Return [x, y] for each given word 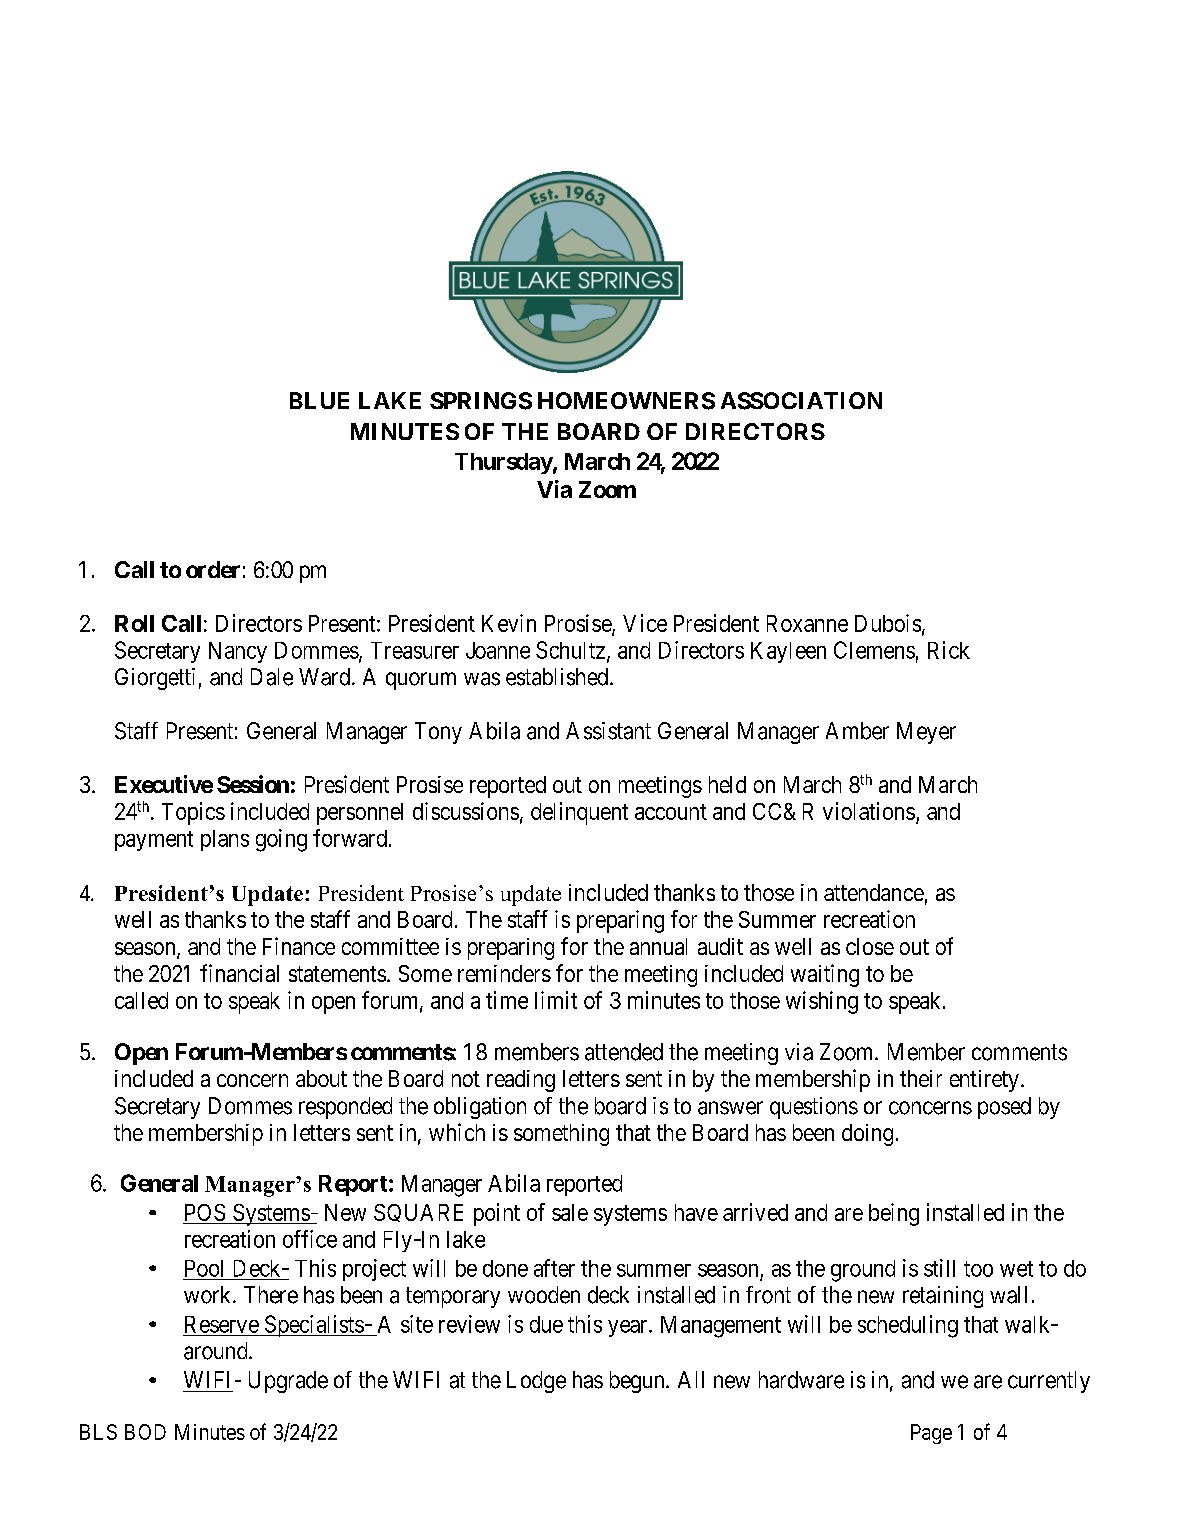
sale [570, 1212]
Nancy [238, 652]
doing [867, 1135]
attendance [874, 892]
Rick [949, 650]
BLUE [319, 400]
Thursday [504, 463]
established [557, 677]
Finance [299, 946]
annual [658, 946]
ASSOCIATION [801, 401]
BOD [145, 1432]
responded [345, 1108]
